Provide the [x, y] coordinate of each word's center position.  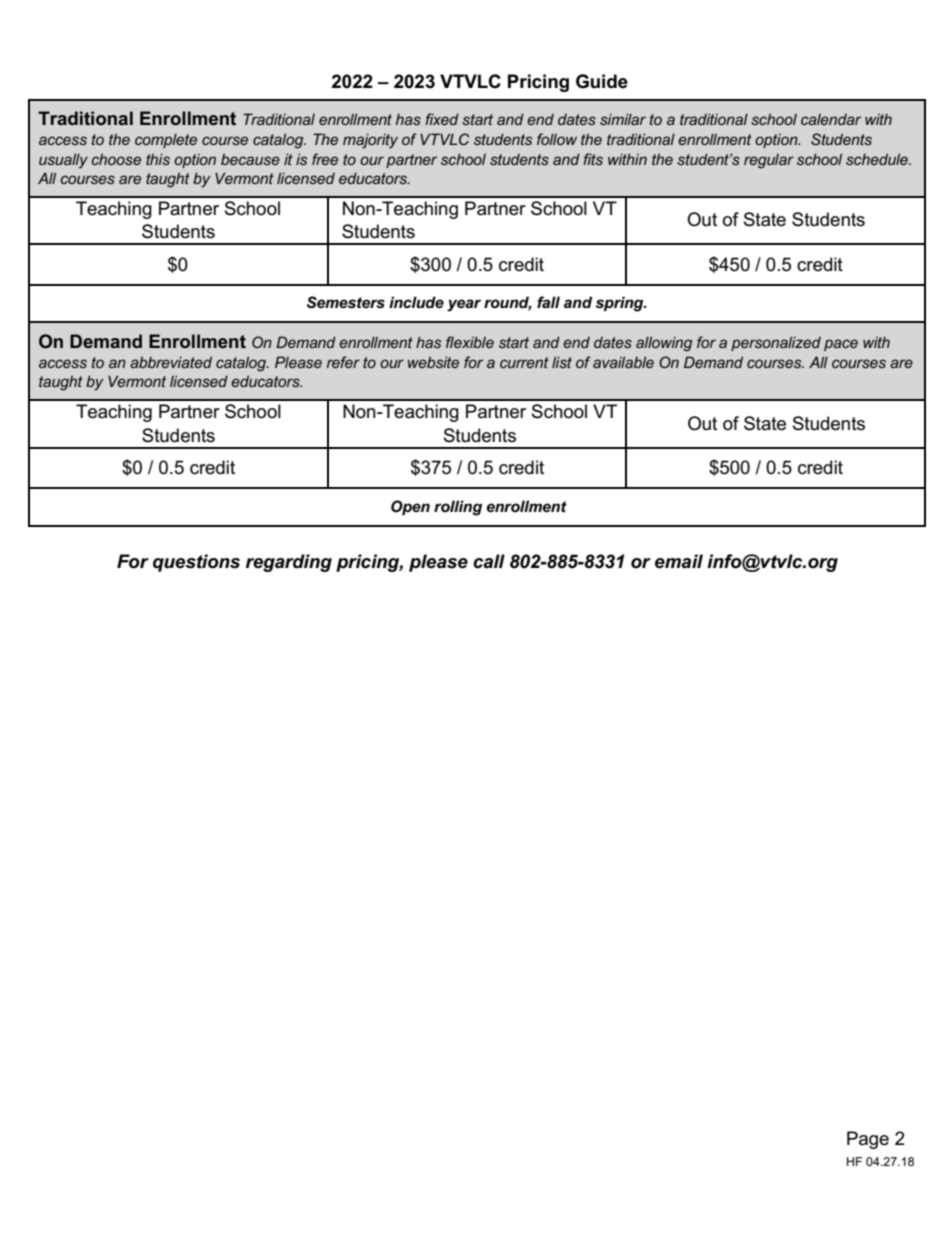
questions [196, 563]
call [489, 561]
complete [166, 141]
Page [868, 1140]
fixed [442, 119]
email [679, 561]
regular [769, 161]
